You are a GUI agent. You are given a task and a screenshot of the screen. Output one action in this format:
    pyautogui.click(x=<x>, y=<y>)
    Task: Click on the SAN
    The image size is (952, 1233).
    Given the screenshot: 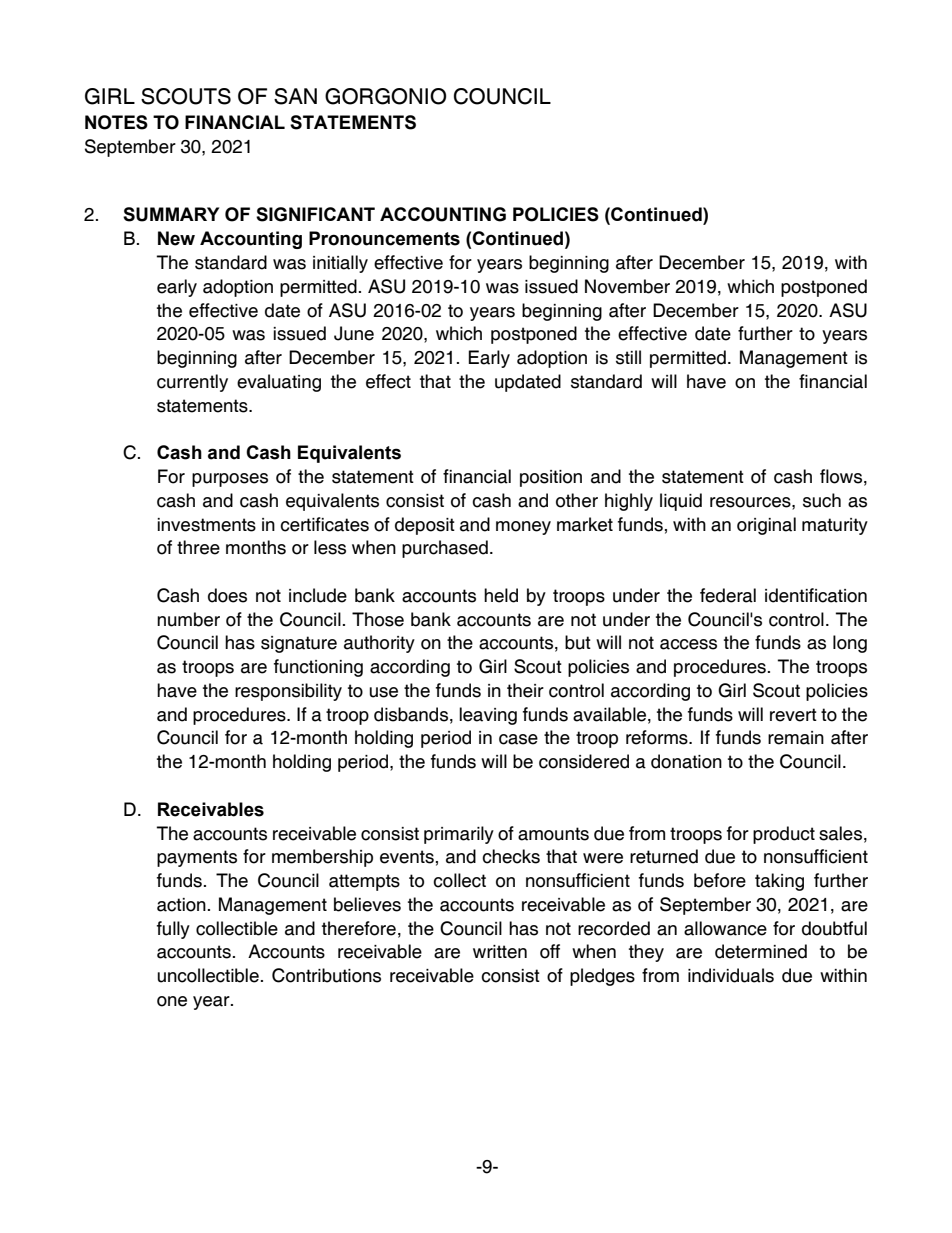 What is the action you would take?
    pyautogui.click(x=295, y=96)
